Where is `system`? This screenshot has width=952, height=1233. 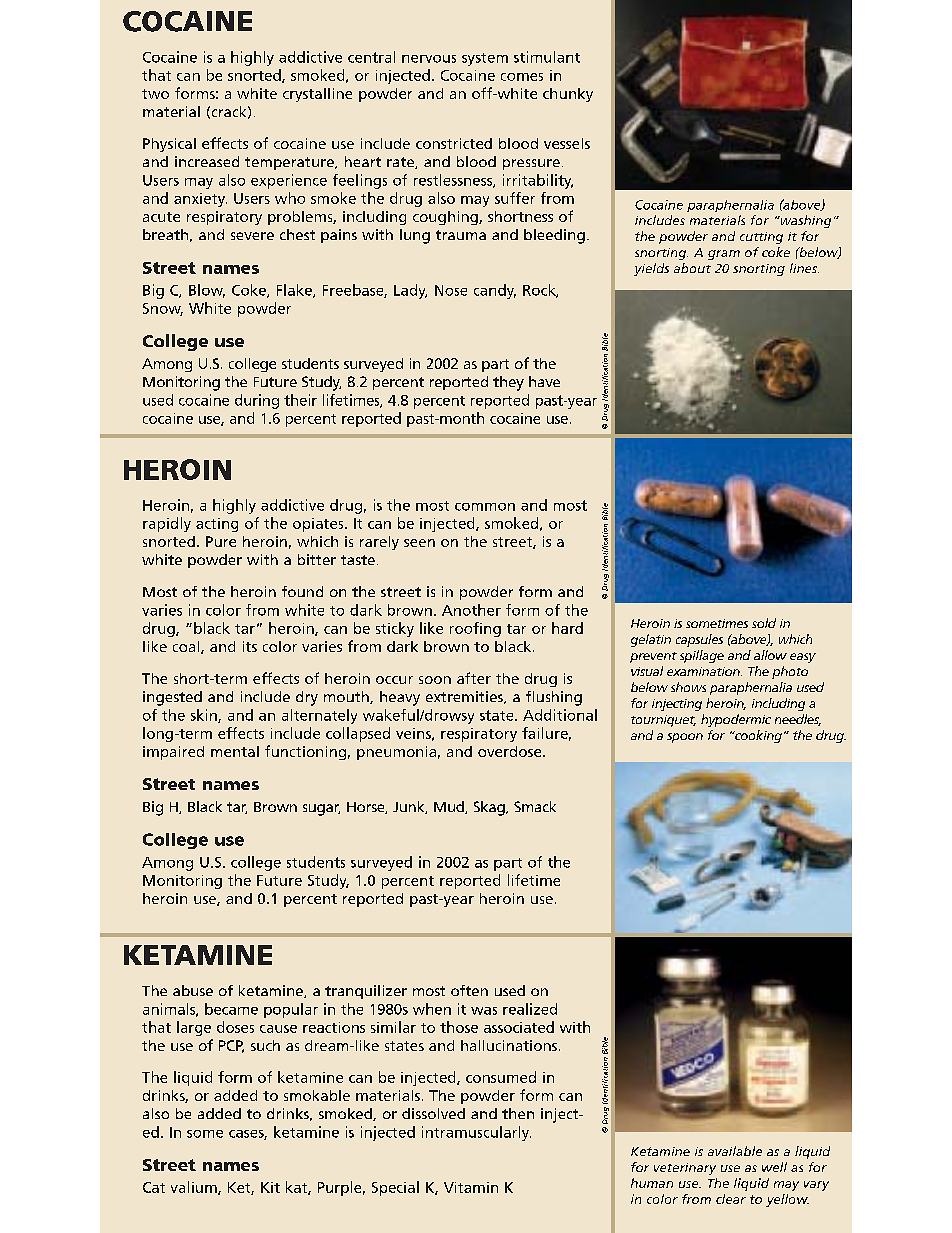
system is located at coordinates (485, 59).
